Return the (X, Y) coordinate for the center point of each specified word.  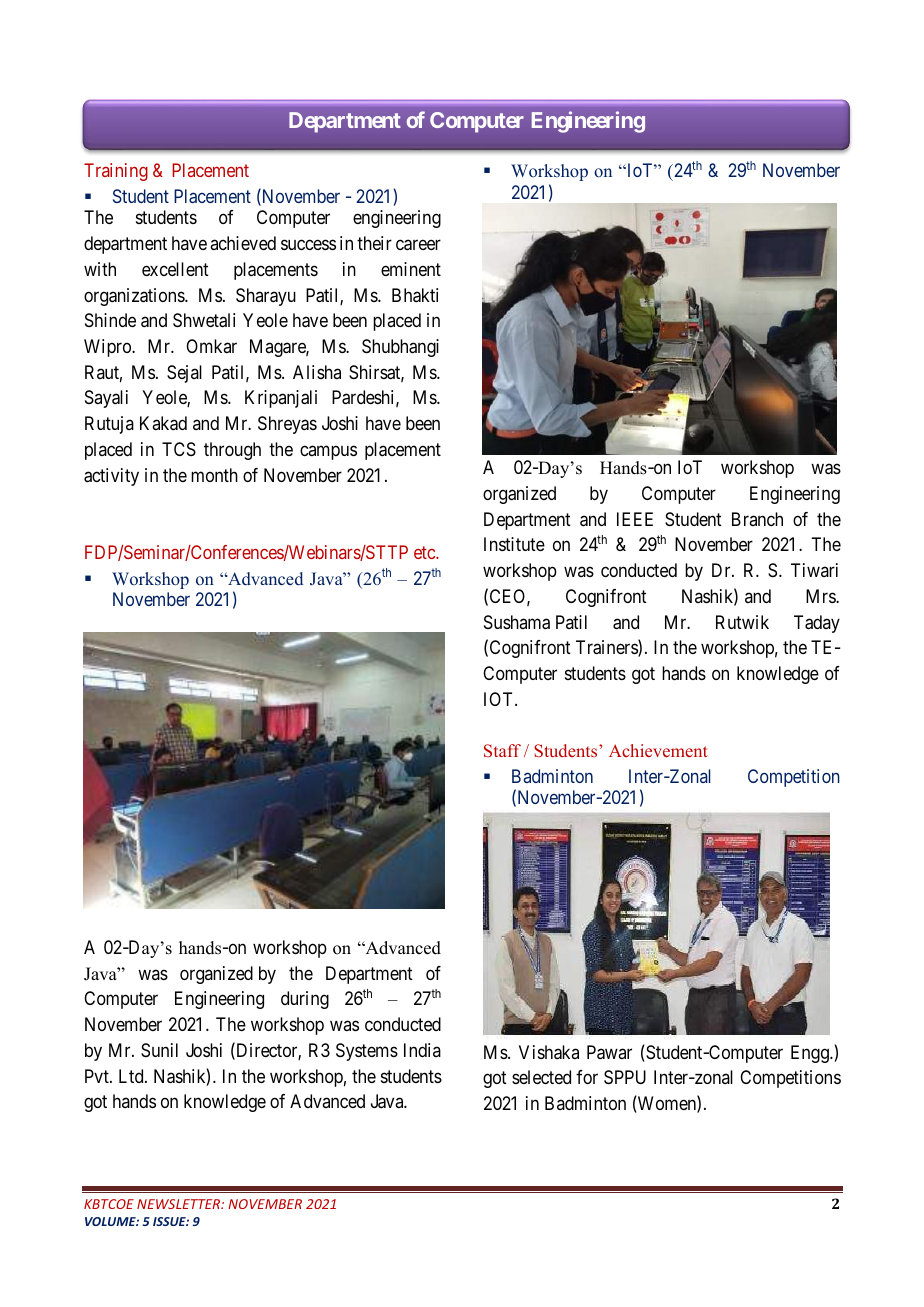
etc (425, 552)
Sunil (159, 1050)
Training (116, 172)
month (214, 475)
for (587, 1077)
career (418, 245)
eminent (411, 269)
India (422, 1050)
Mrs (821, 596)
